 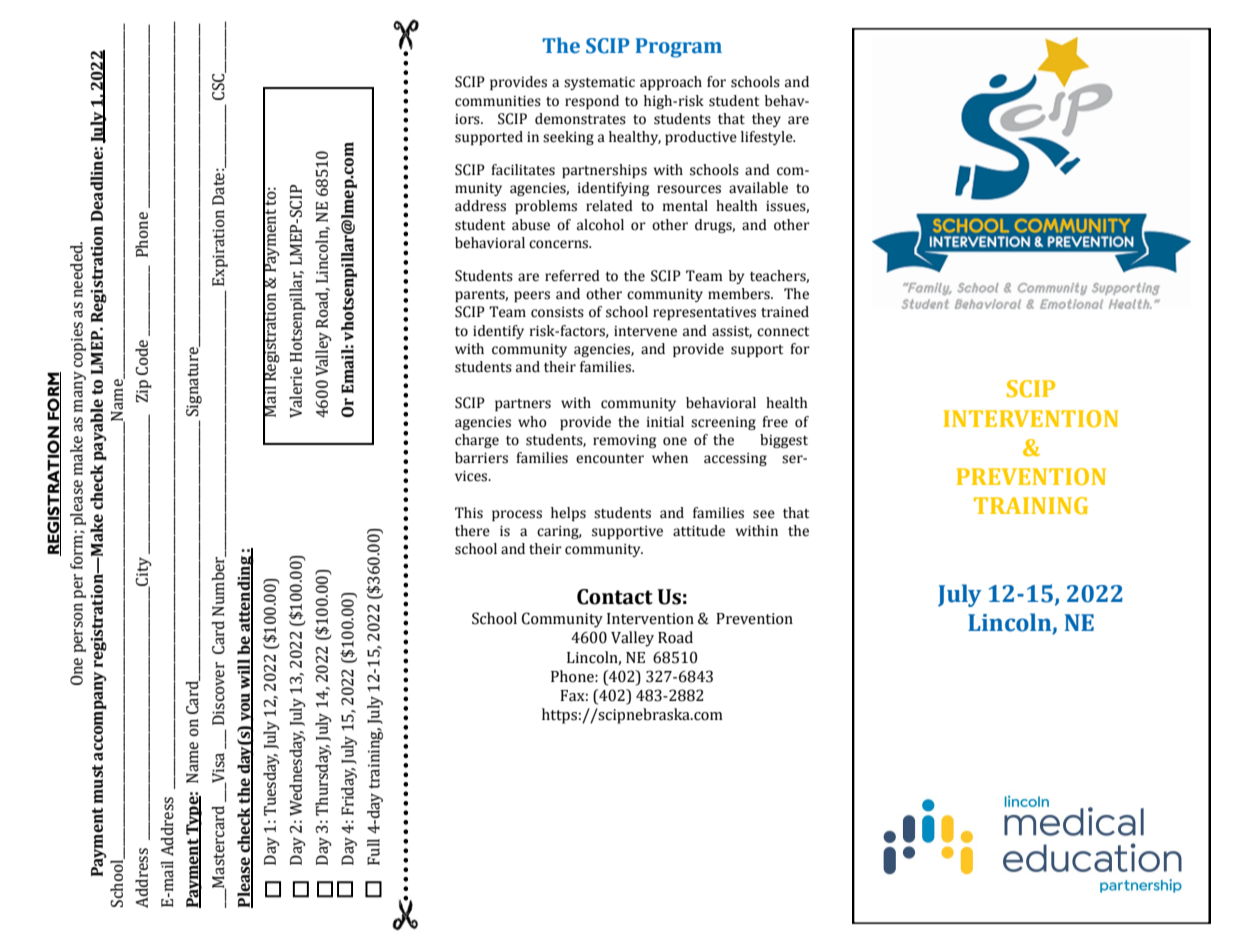 I want to click on systematic, so click(x=599, y=83).
